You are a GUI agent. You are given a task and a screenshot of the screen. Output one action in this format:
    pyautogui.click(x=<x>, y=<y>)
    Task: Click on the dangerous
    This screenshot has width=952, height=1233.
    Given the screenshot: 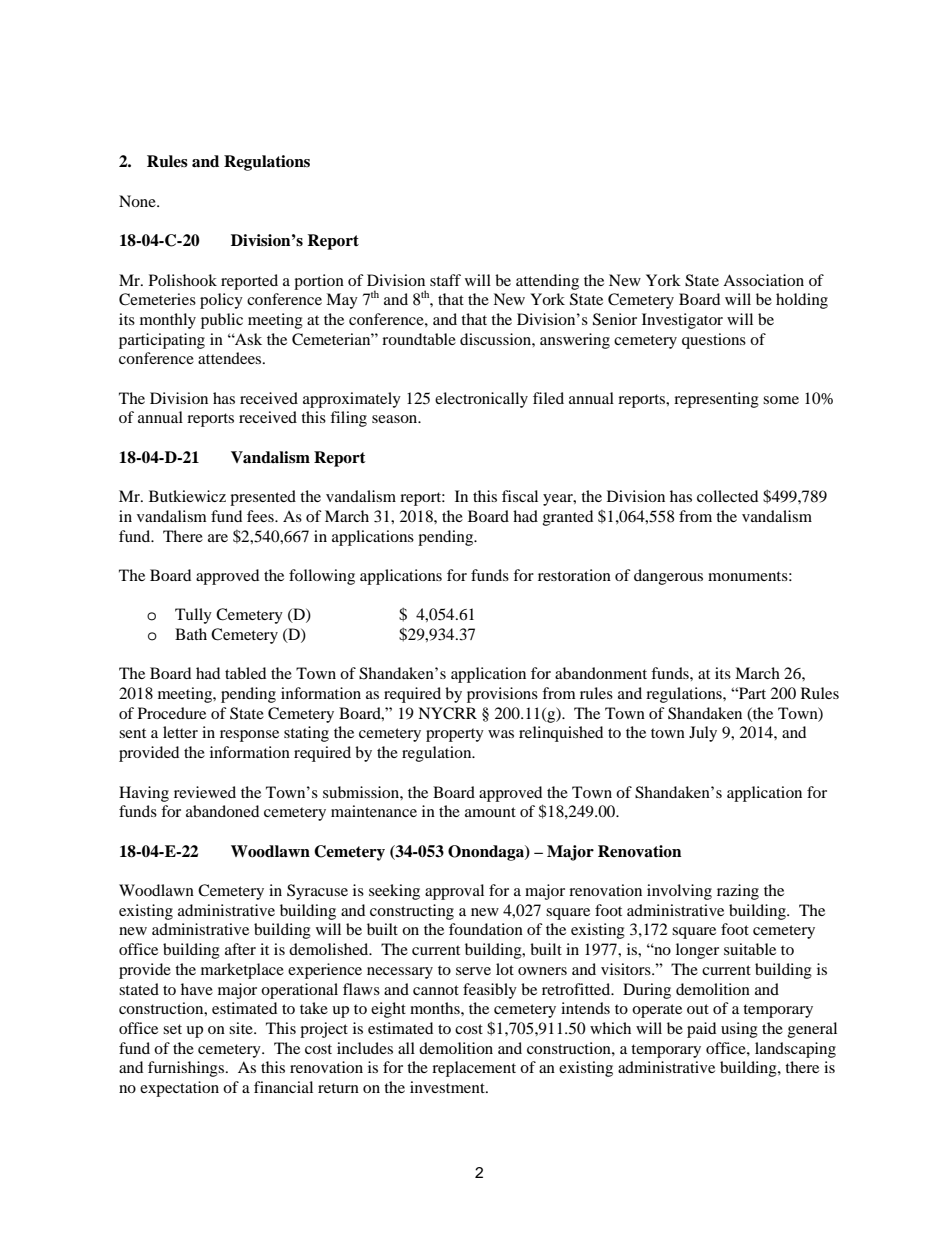 What is the action you would take?
    pyautogui.click(x=668, y=577)
